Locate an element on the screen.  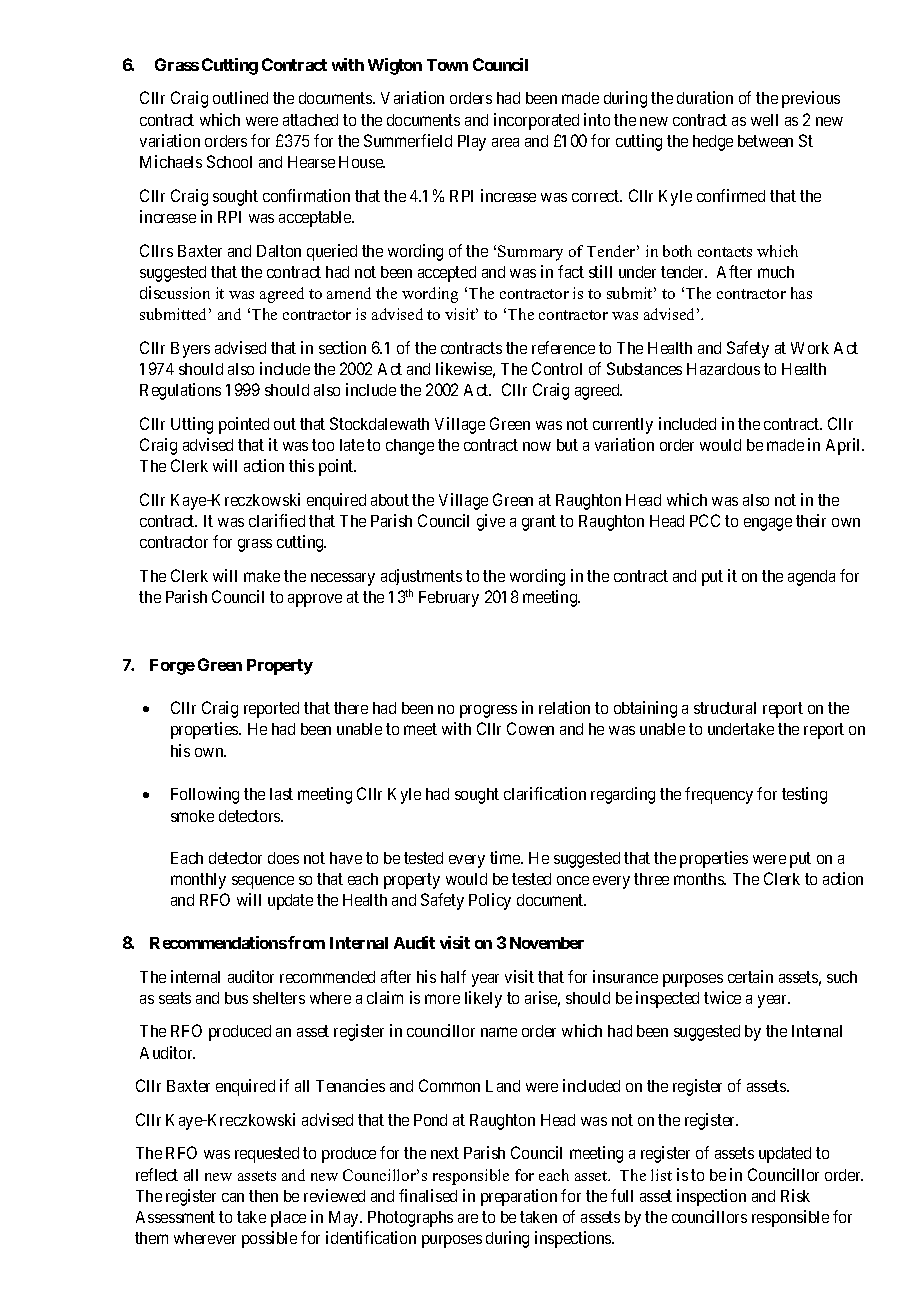
now is located at coordinates (537, 446).
